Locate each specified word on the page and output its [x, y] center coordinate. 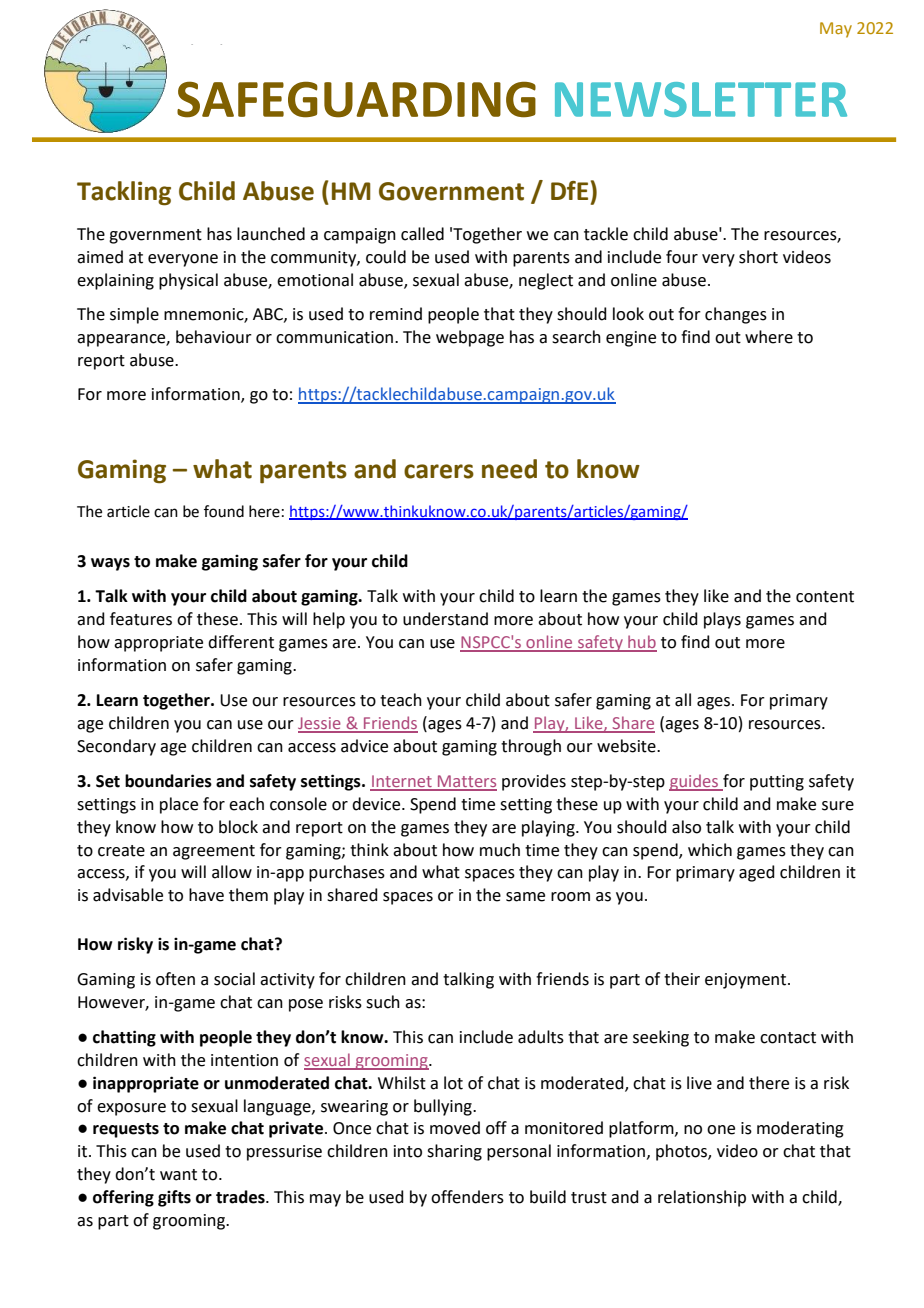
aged [757, 873]
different [241, 642]
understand [445, 619]
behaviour [214, 337]
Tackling [124, 193]
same [525, 897]
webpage [470, 338]
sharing [454, 1152]
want [178, 1175]
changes [736, 315]
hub [641, 643]
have [206, 895]
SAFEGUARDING [356, 99]
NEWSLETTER [701, 99]
